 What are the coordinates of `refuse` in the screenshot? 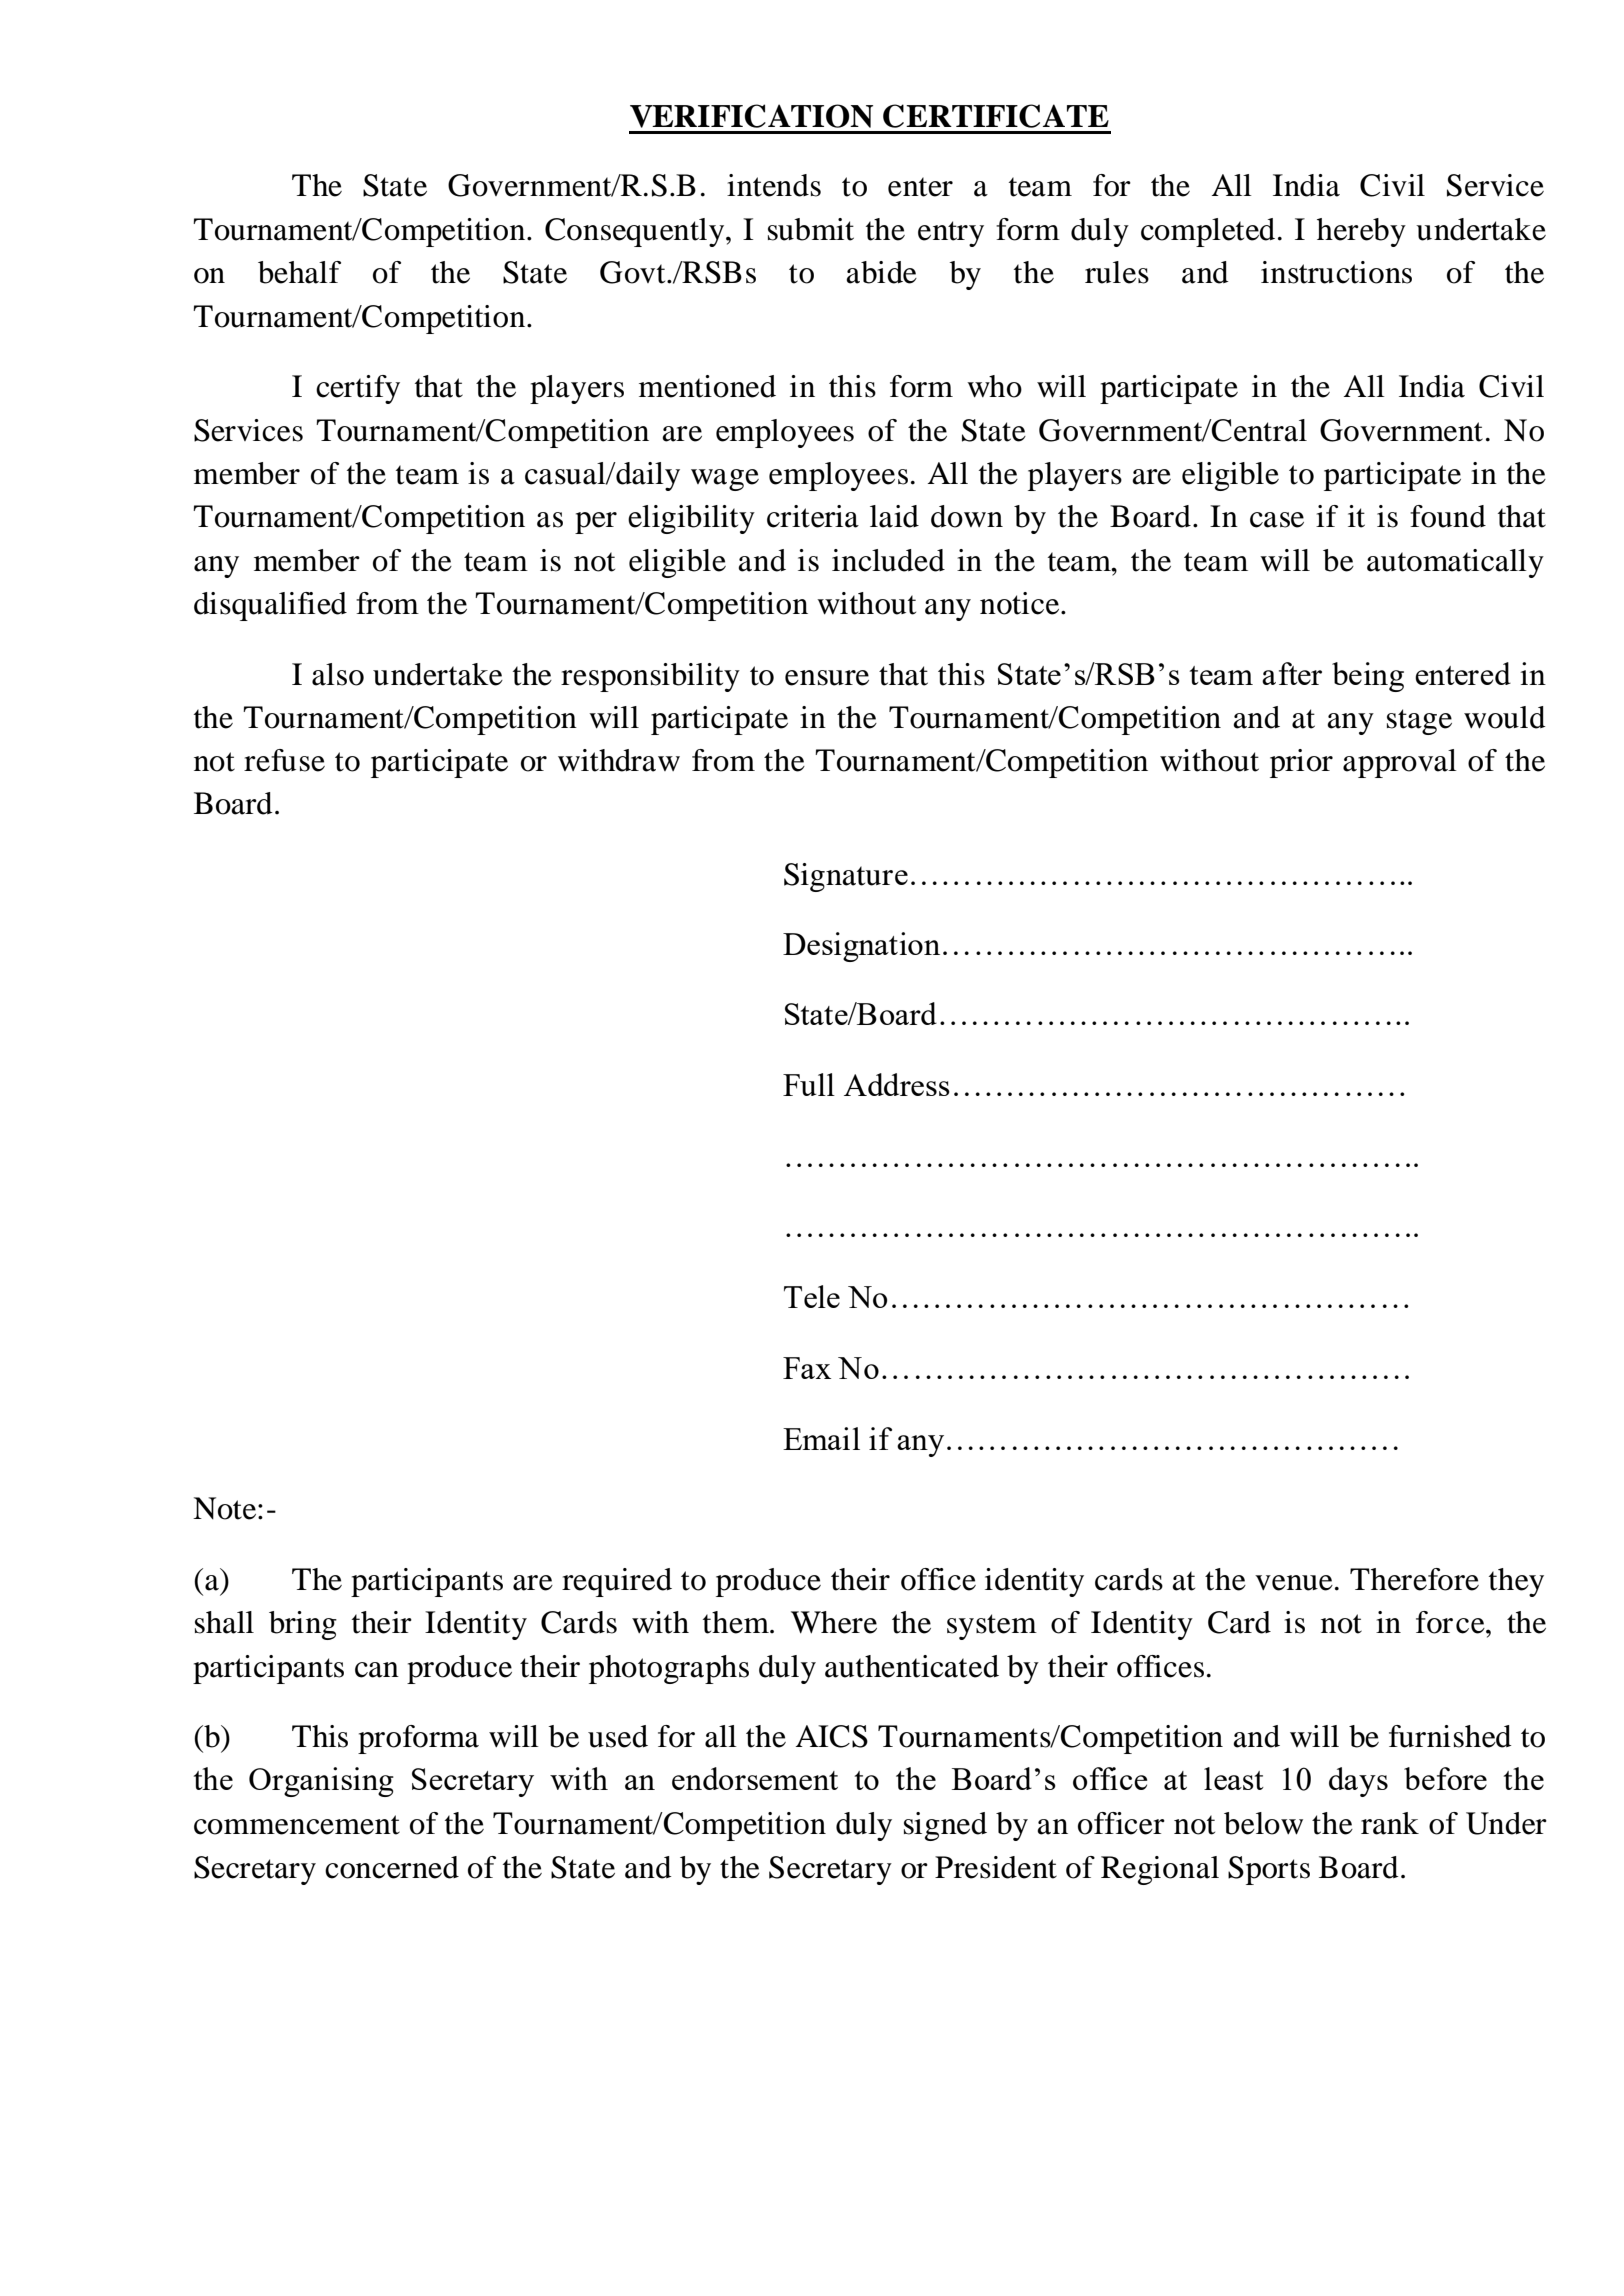 It's located at (284, 760).
